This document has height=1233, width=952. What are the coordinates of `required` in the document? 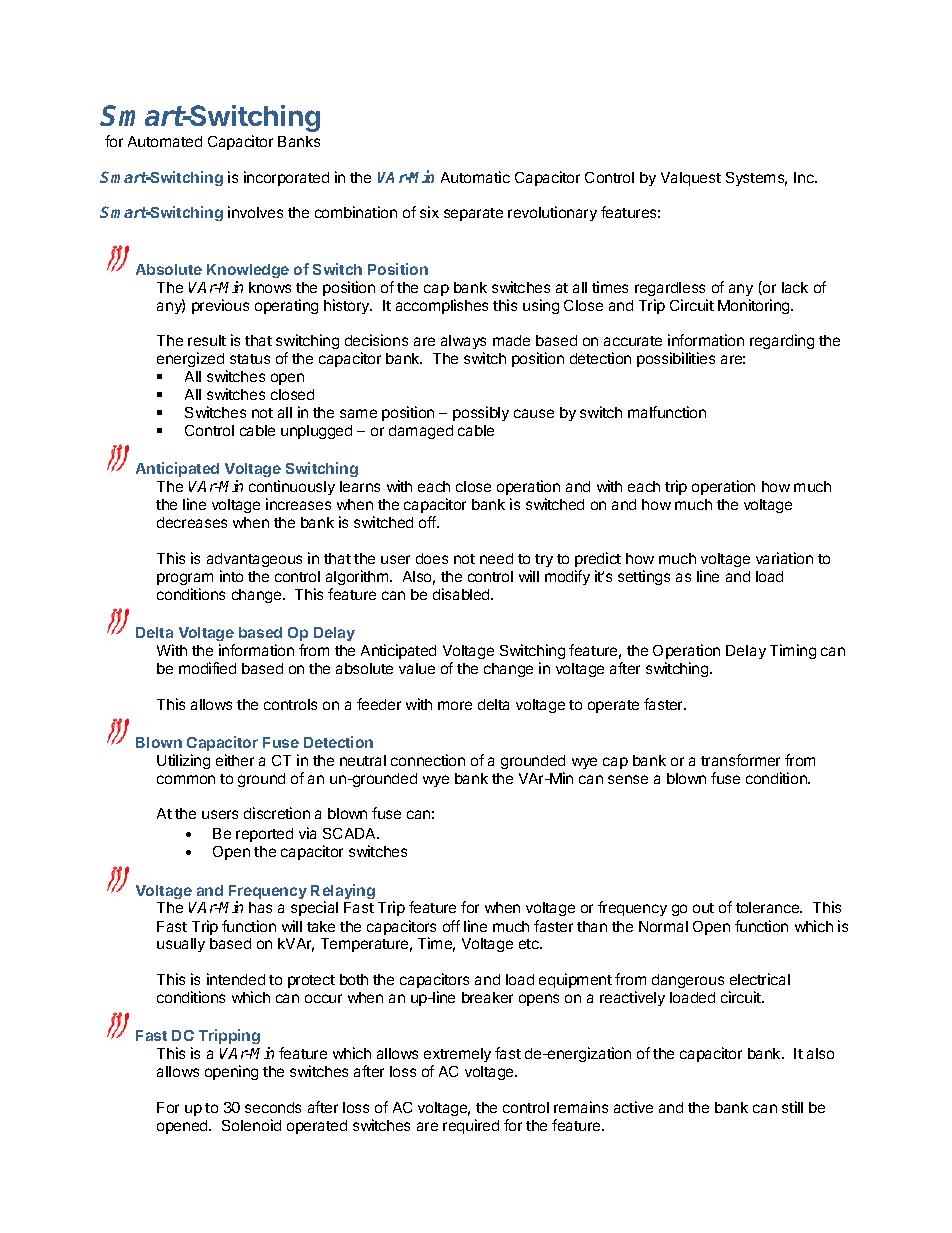 It's located at (471, 1126).
